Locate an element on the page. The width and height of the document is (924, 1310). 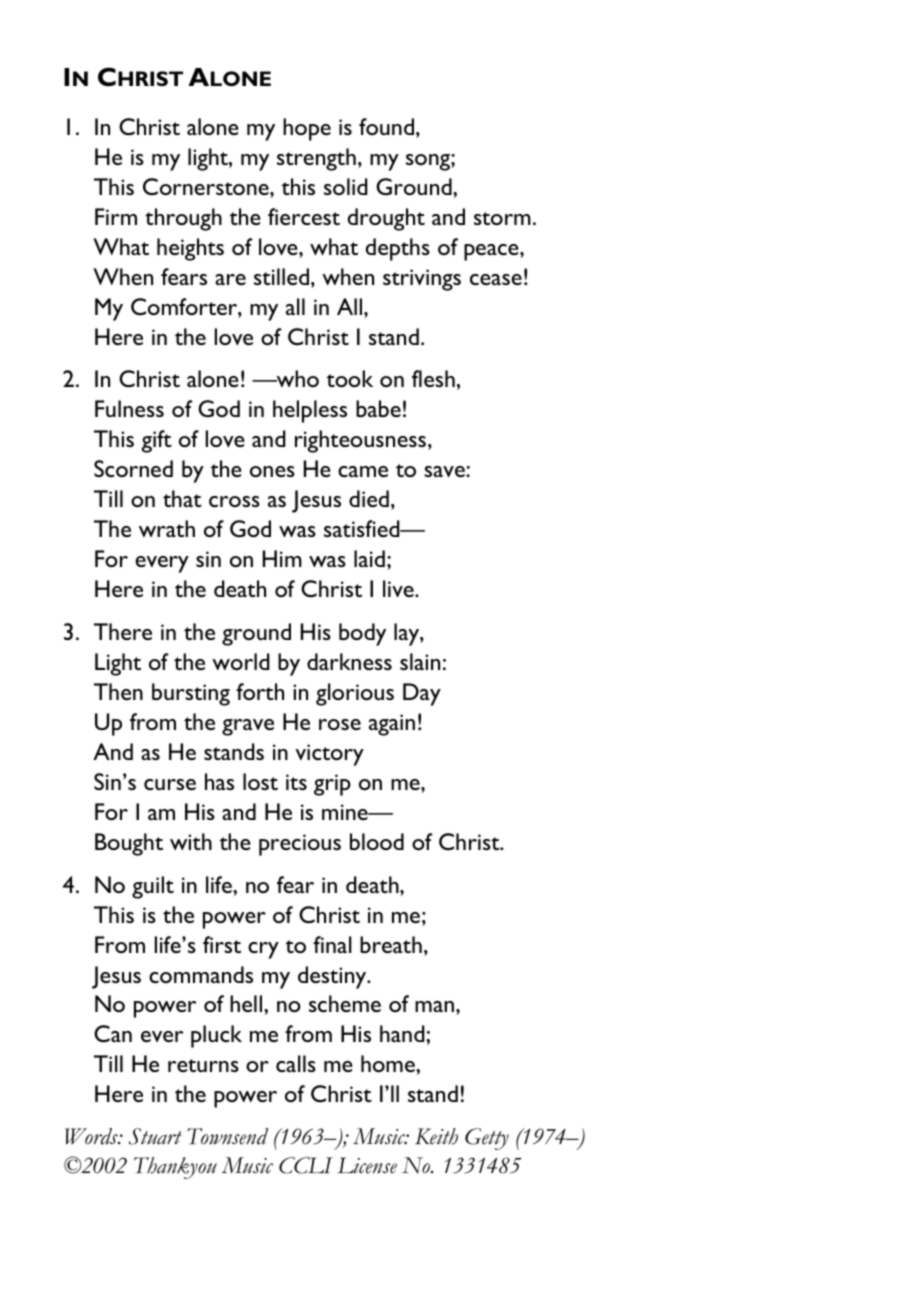
Firm is located at coordinates (116, 216).
